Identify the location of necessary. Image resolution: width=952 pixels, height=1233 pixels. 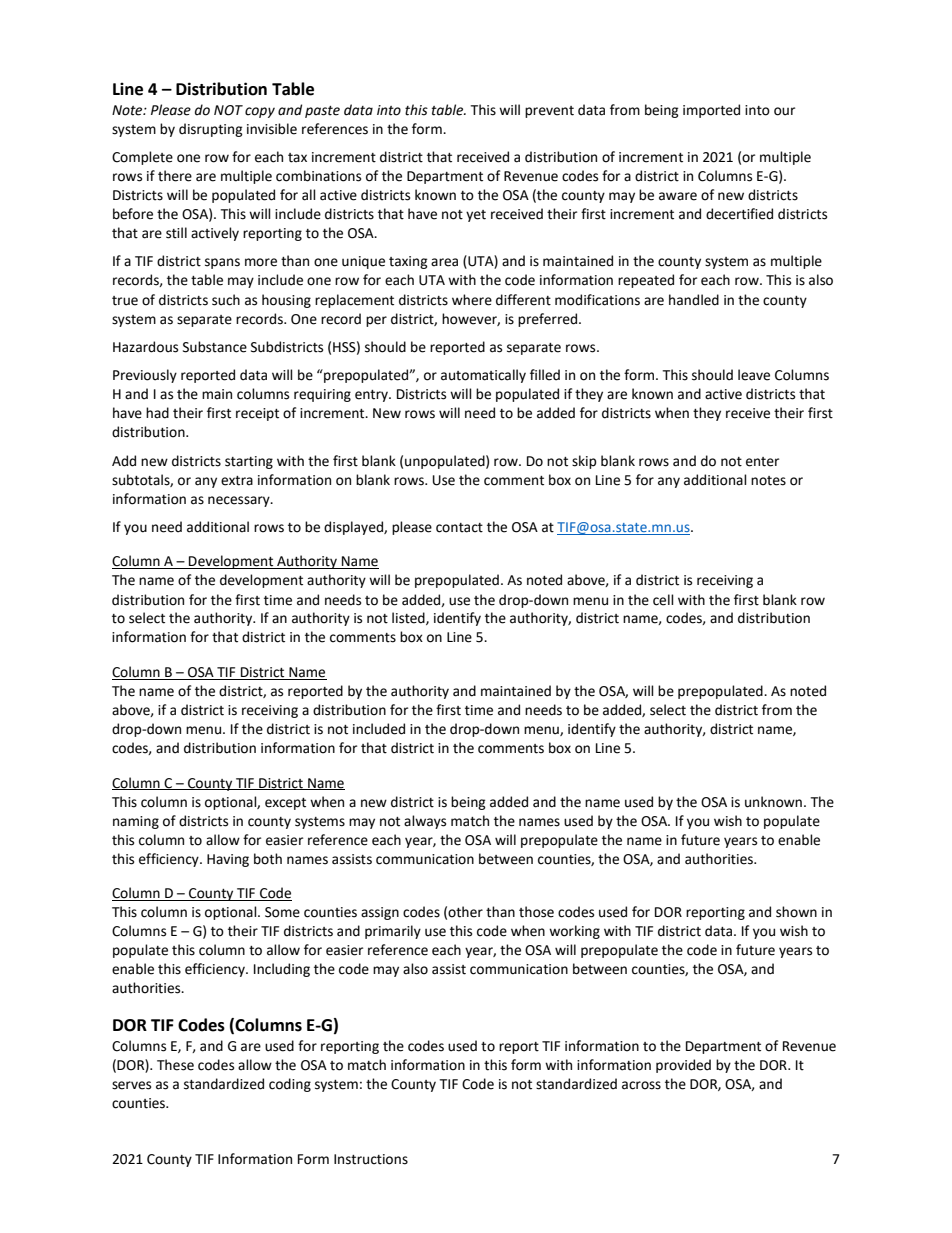
(240, 501).
